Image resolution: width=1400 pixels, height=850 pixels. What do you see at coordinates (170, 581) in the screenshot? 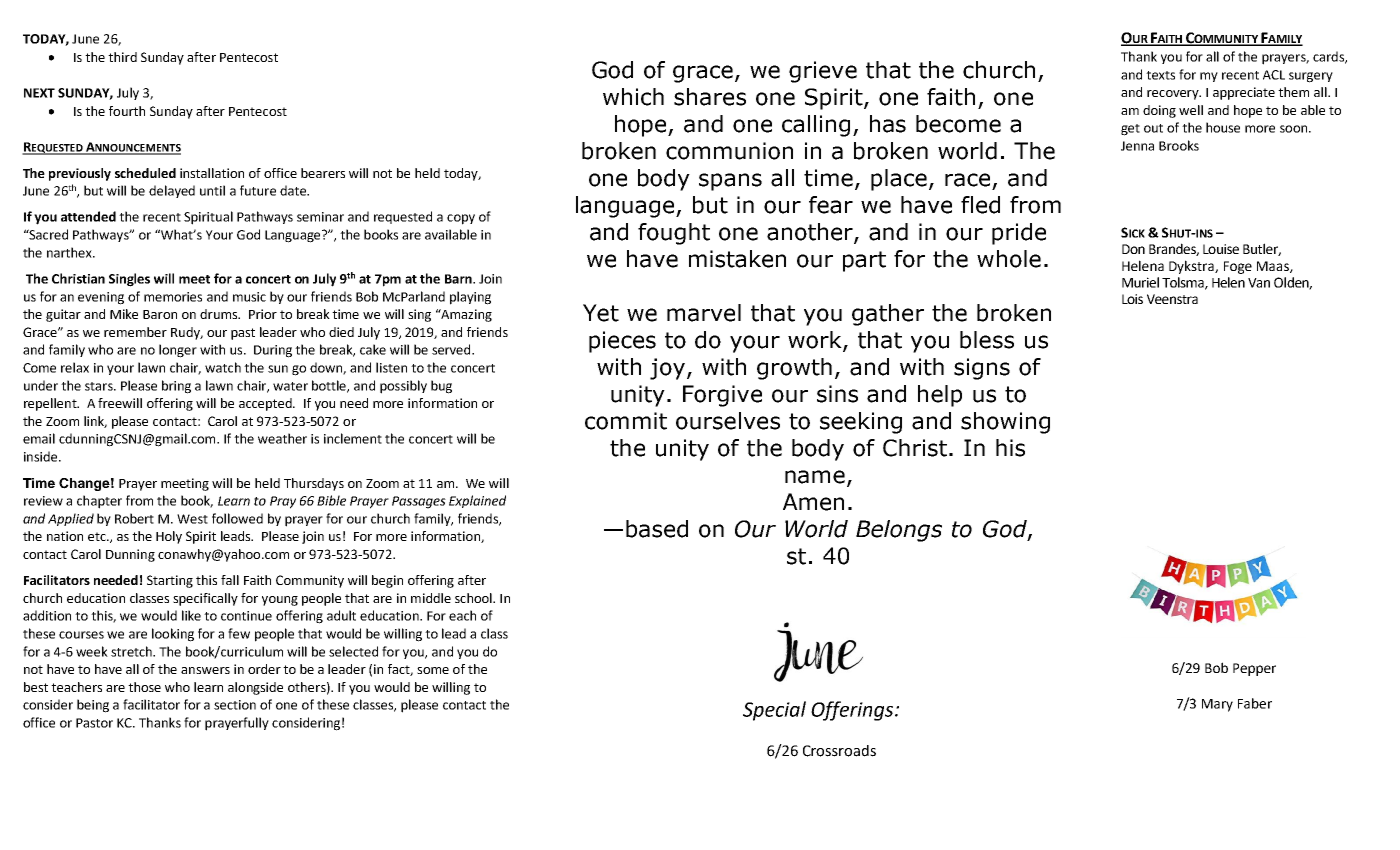
I see `Starting` at bounding box center [170, 581].
